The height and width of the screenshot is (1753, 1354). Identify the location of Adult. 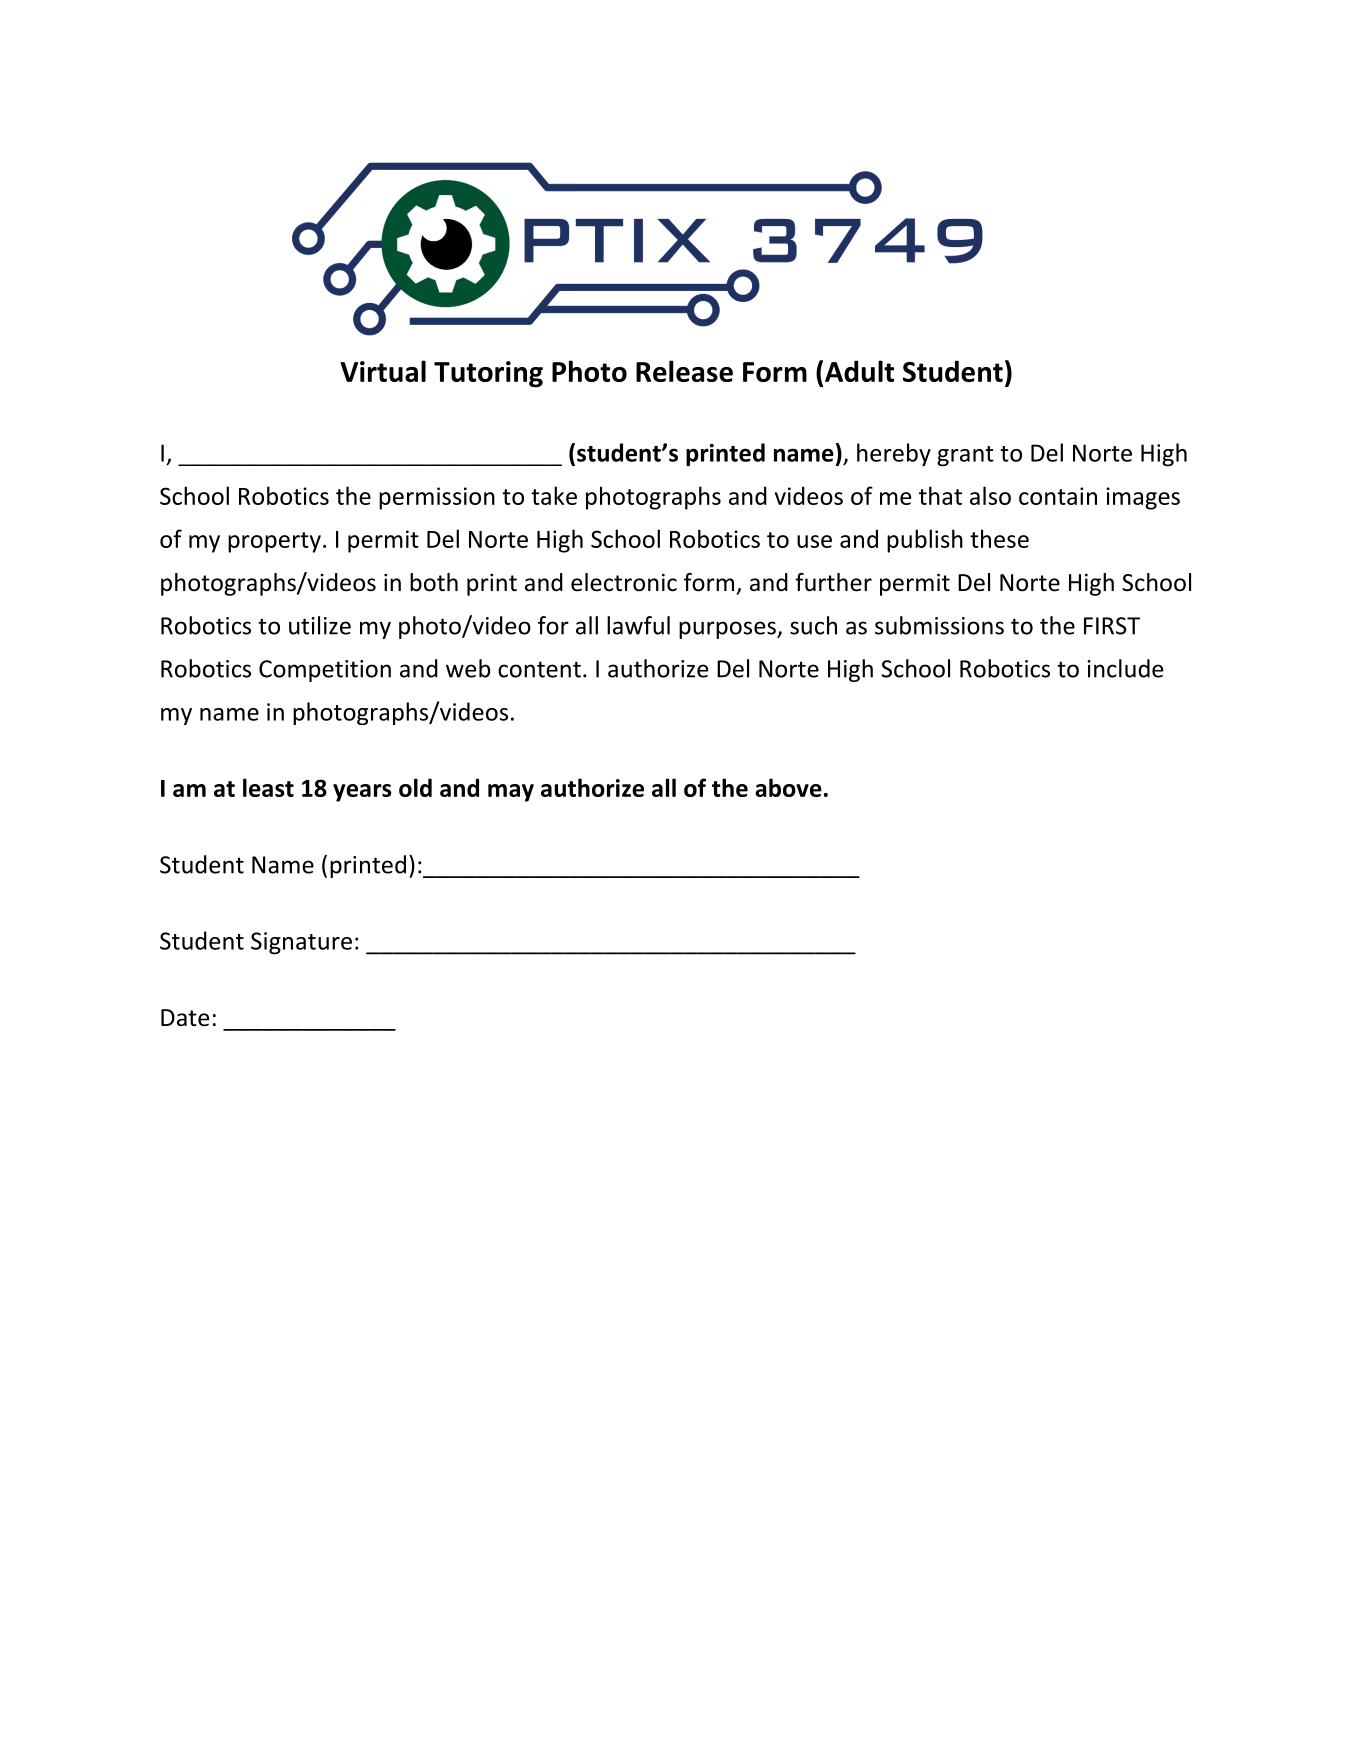
(859, 371).
